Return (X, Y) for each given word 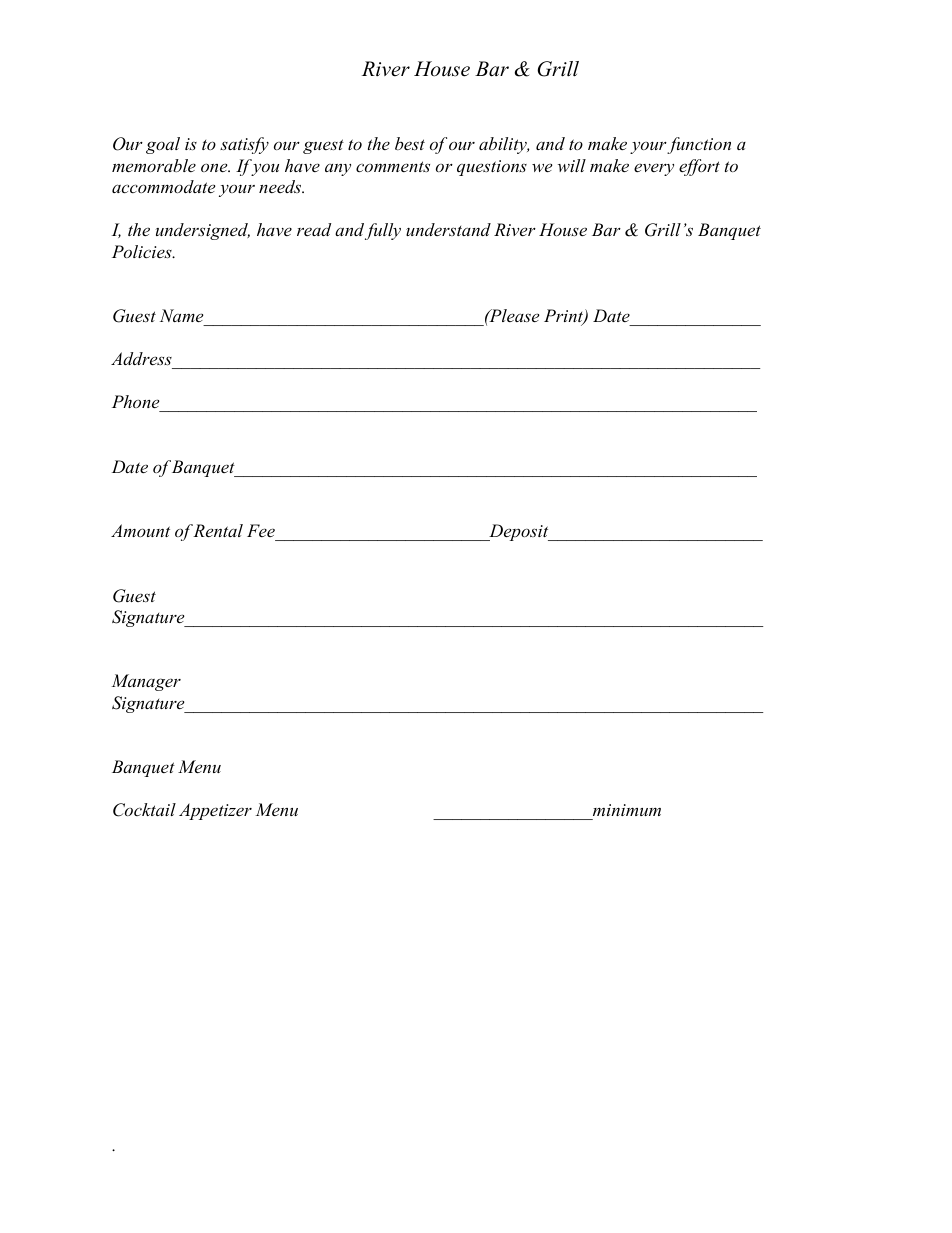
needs (281, 186)
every (654, 169)
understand (448, 229)
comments (393, 166)
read (314, 229)
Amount (140, 530)
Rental (218, 530)
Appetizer (215, 811)
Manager (146, 682)
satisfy (244, 145)
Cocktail (144, 810)
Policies (143, 251)
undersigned (203, 231)
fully (383, 231)
